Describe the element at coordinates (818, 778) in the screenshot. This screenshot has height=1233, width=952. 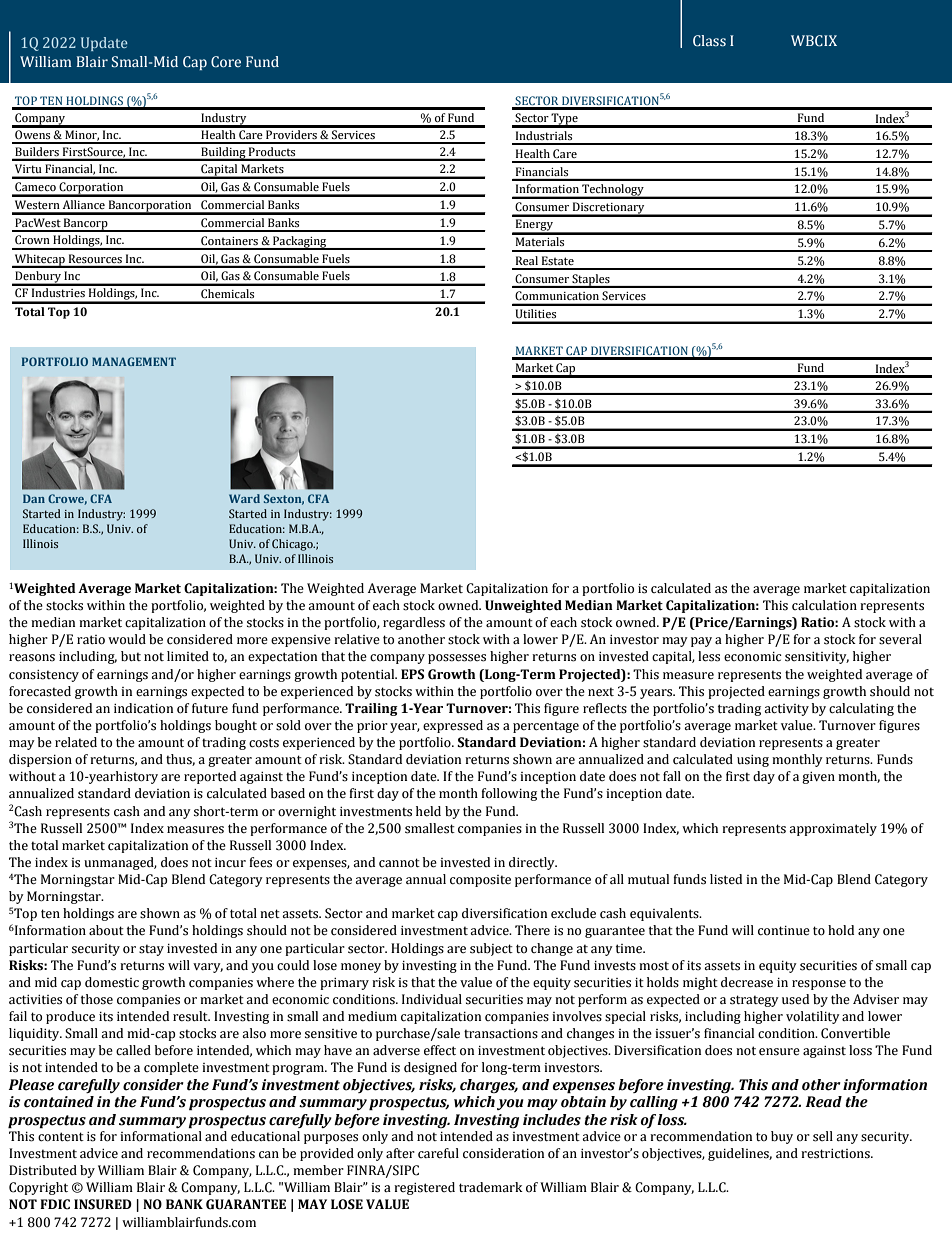
I see `given` at that location.
